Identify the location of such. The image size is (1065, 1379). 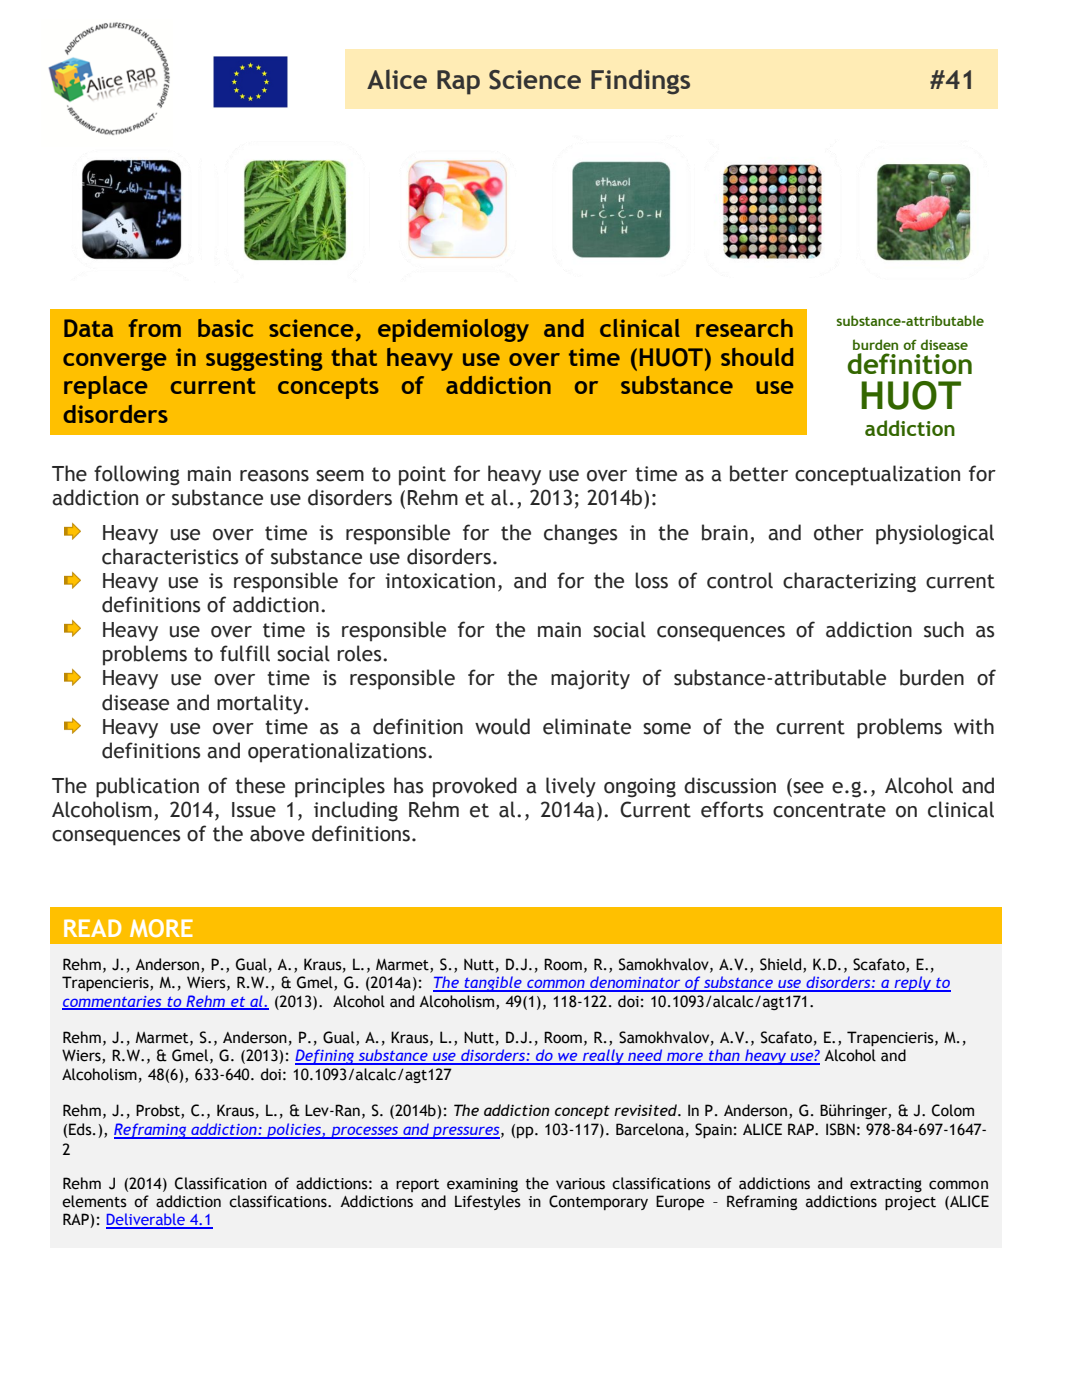
(944, 629).
